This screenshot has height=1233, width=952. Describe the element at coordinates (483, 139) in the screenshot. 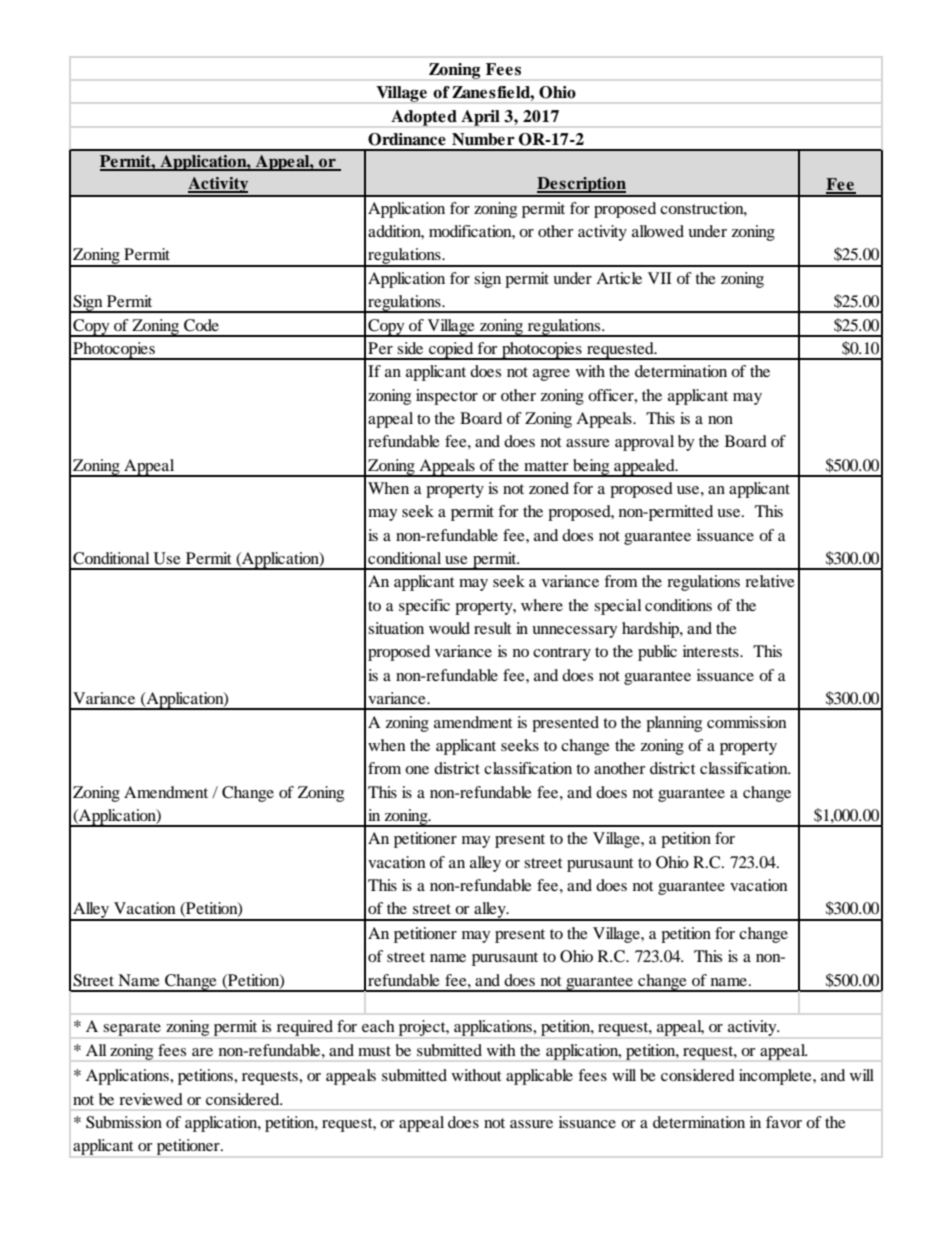

I see `Number` at that location.
